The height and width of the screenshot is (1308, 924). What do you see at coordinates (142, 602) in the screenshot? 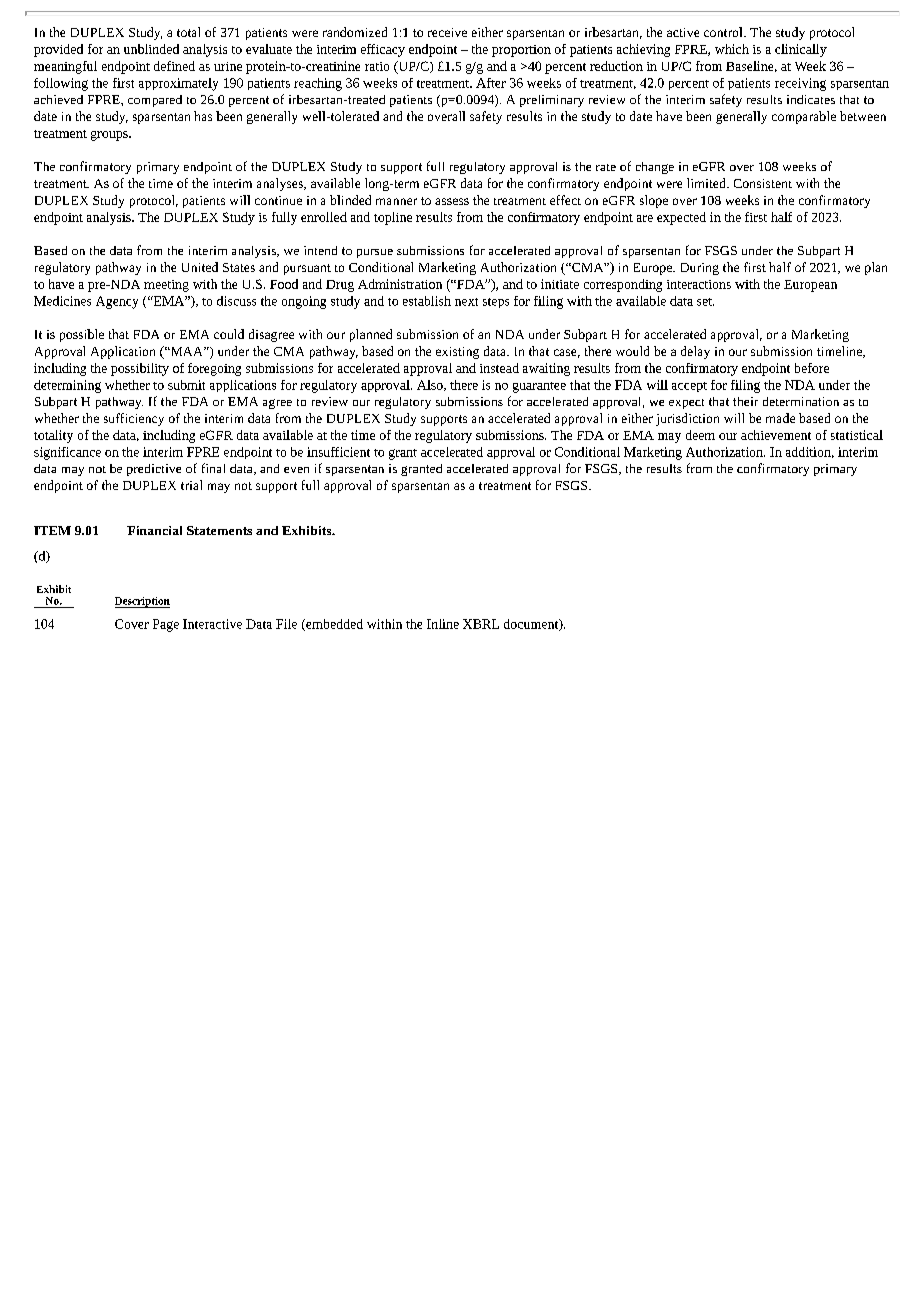
I see `Description` at bounding box center [142, 602].
